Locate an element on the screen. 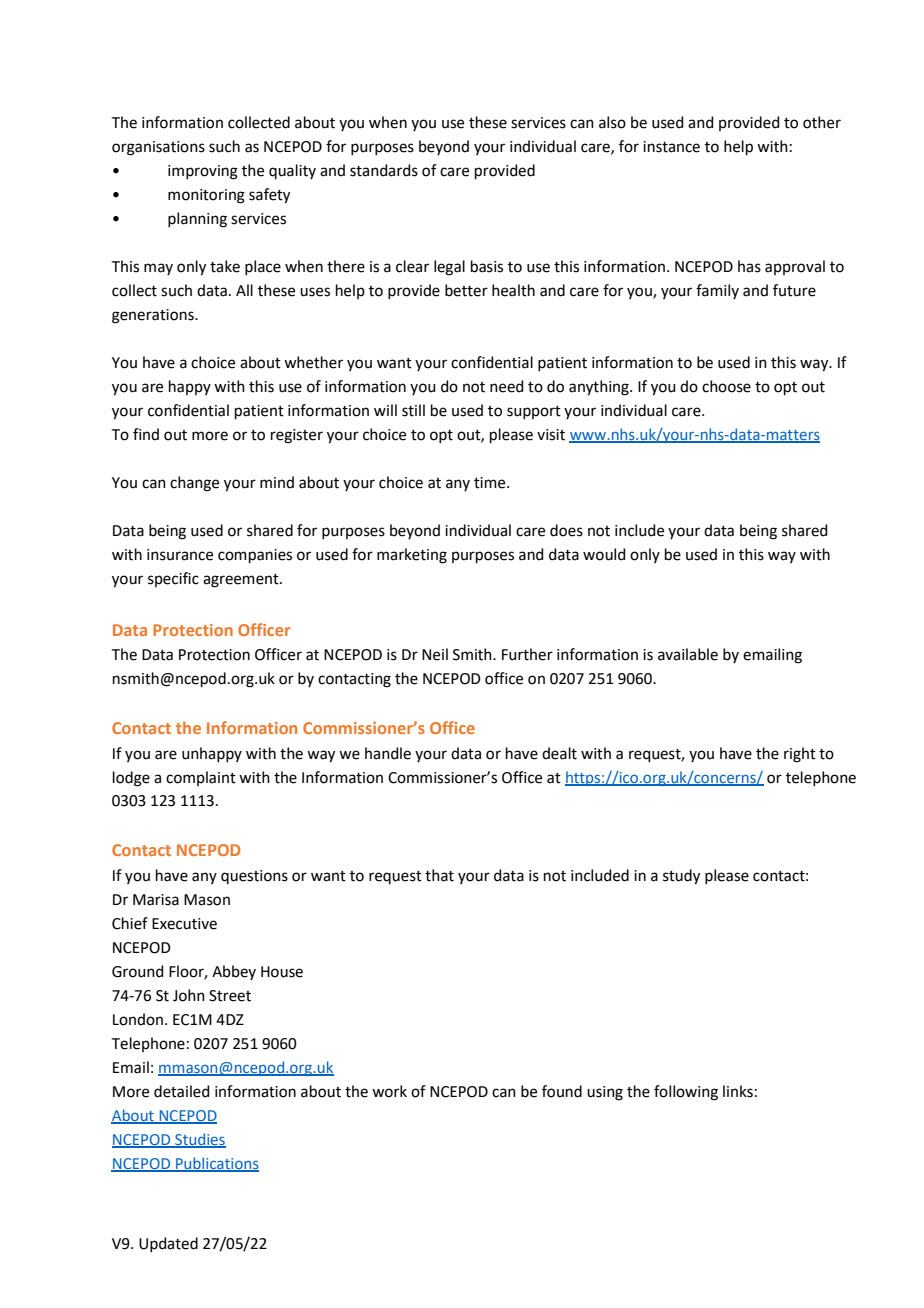 The image size is (924, 1308). standards is located at coordinates (384, 170).
